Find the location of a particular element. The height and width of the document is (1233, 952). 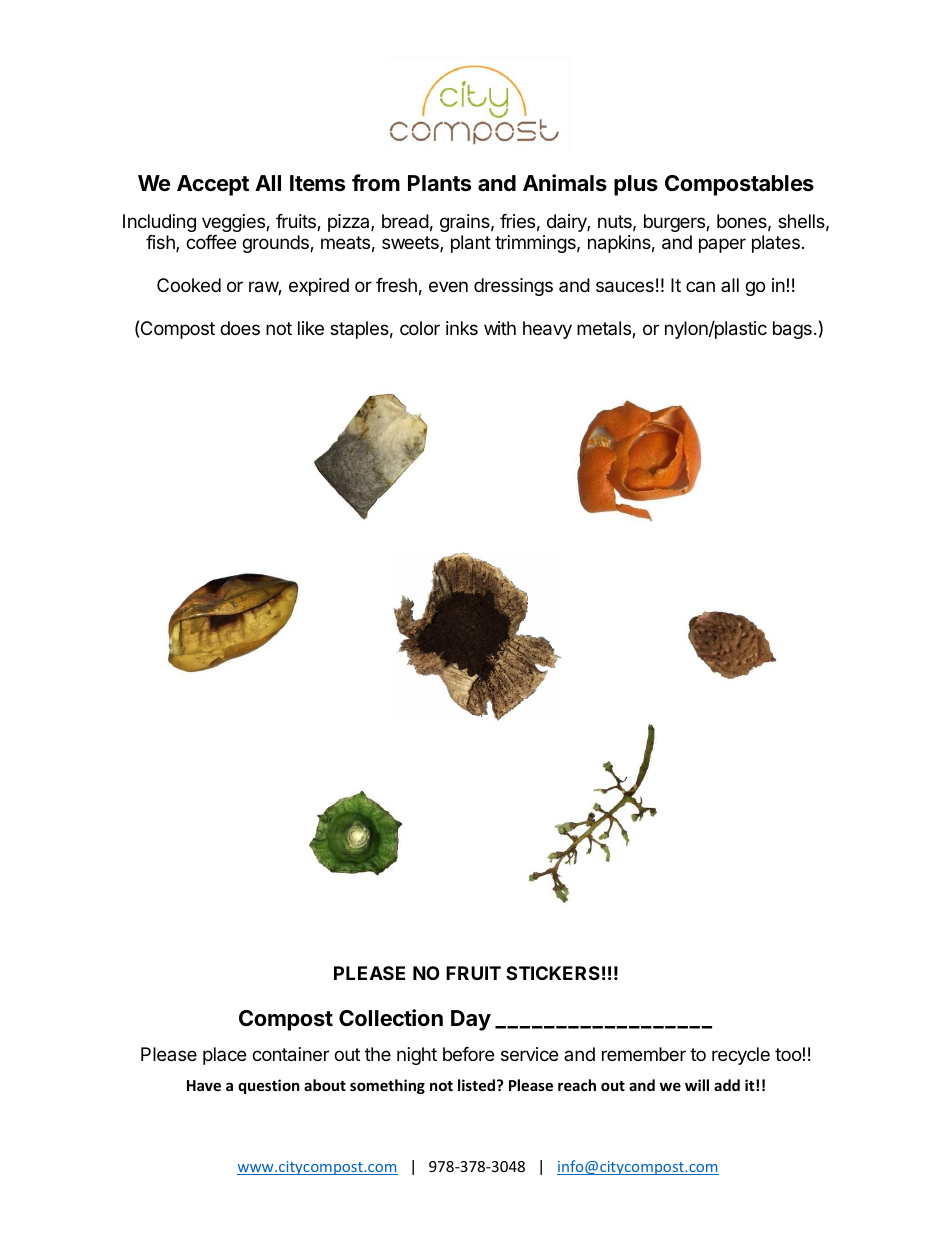

does is located at coordinates (240, 328).
